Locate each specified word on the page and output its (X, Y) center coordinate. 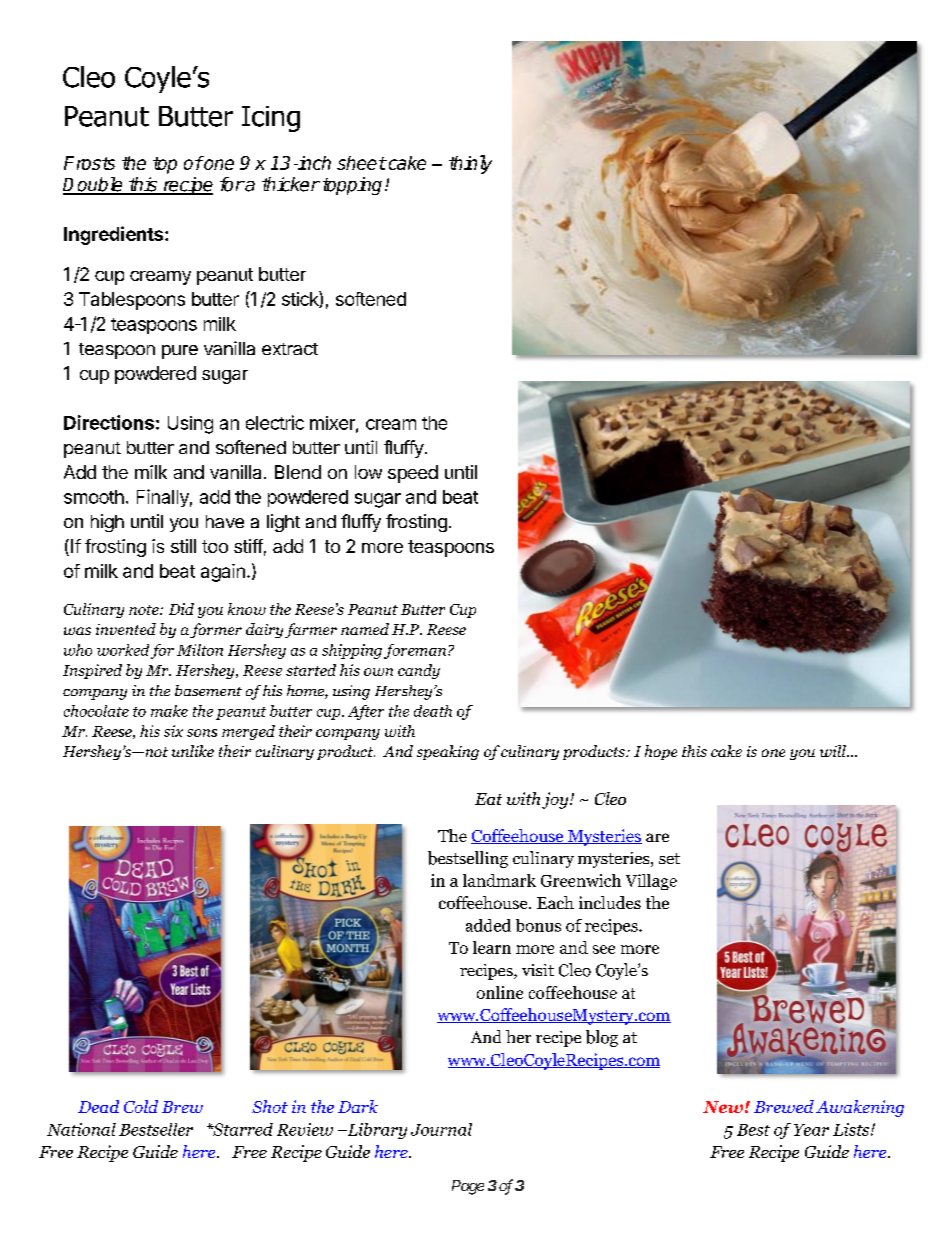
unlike (193, 751)
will (834, 751)
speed (413, 474)
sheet (361, 163)
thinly (470, 164)
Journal (441, 1129)
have (225, 521)
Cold (141, 1106)
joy (556, 800)
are (657, 837)
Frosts (89, 163)
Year (811, 1130)
